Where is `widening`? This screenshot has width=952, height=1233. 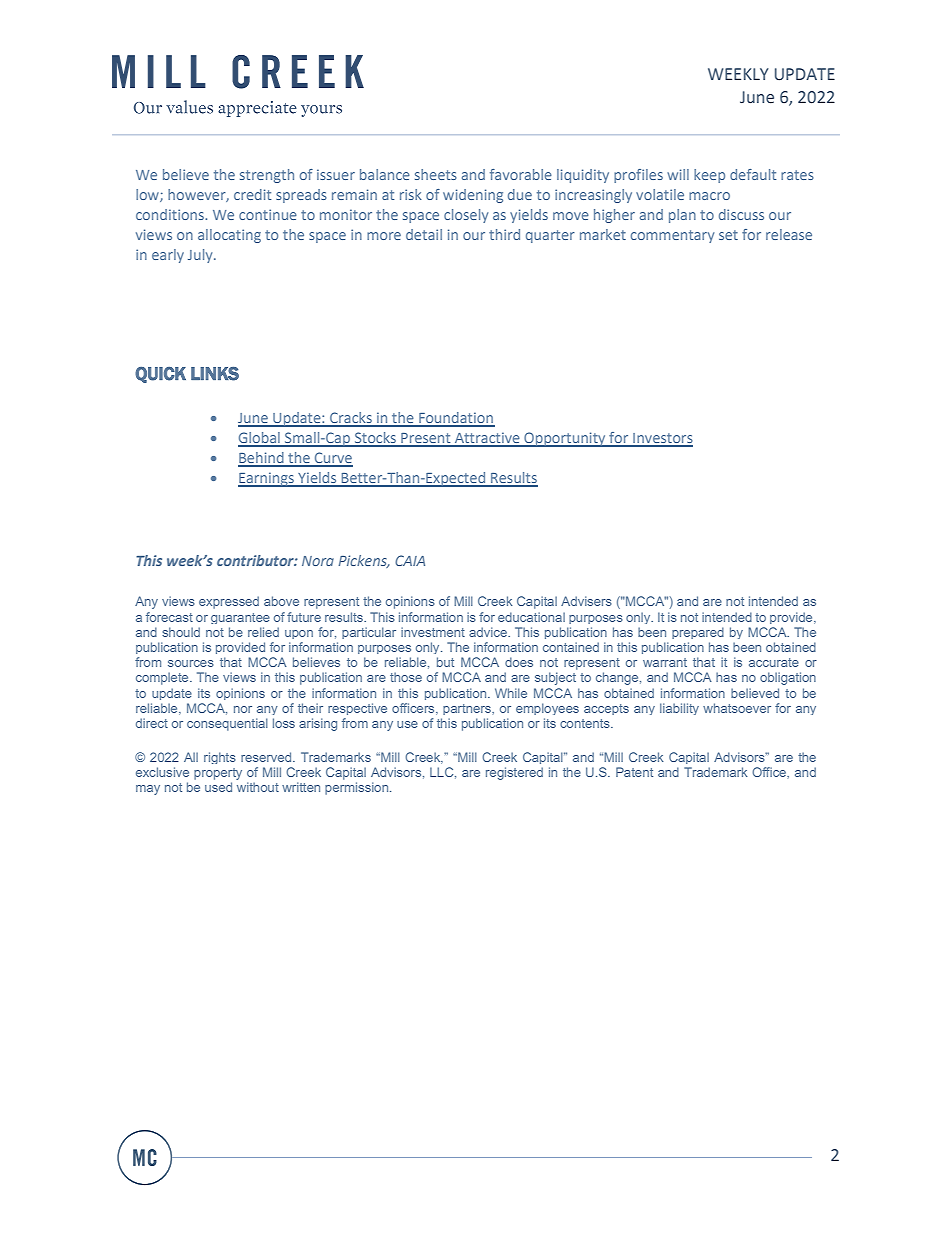 widening is located at coordinates (473, 196).
